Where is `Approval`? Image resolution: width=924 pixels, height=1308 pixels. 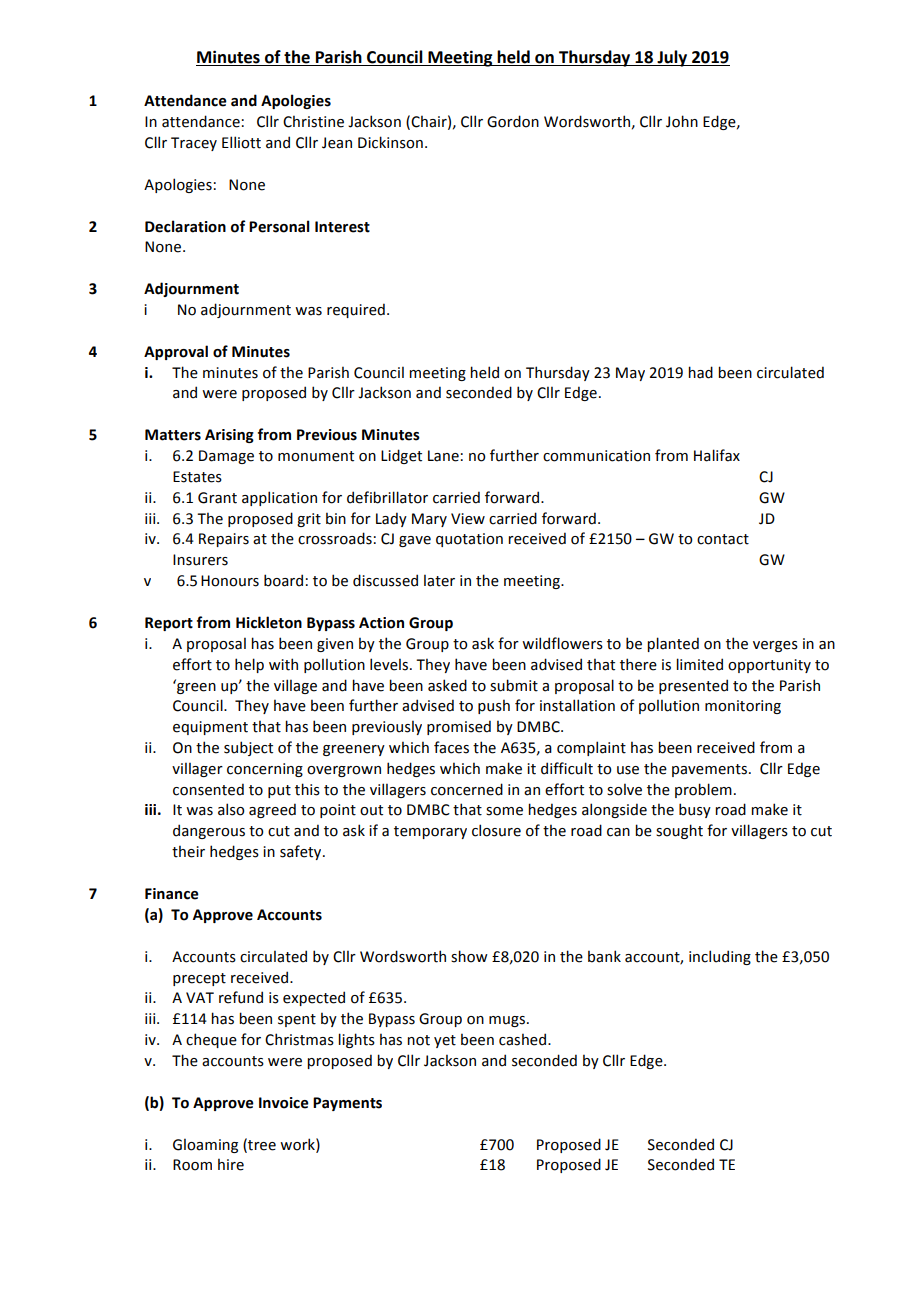
Approval is located at coordinates (176, 352).
